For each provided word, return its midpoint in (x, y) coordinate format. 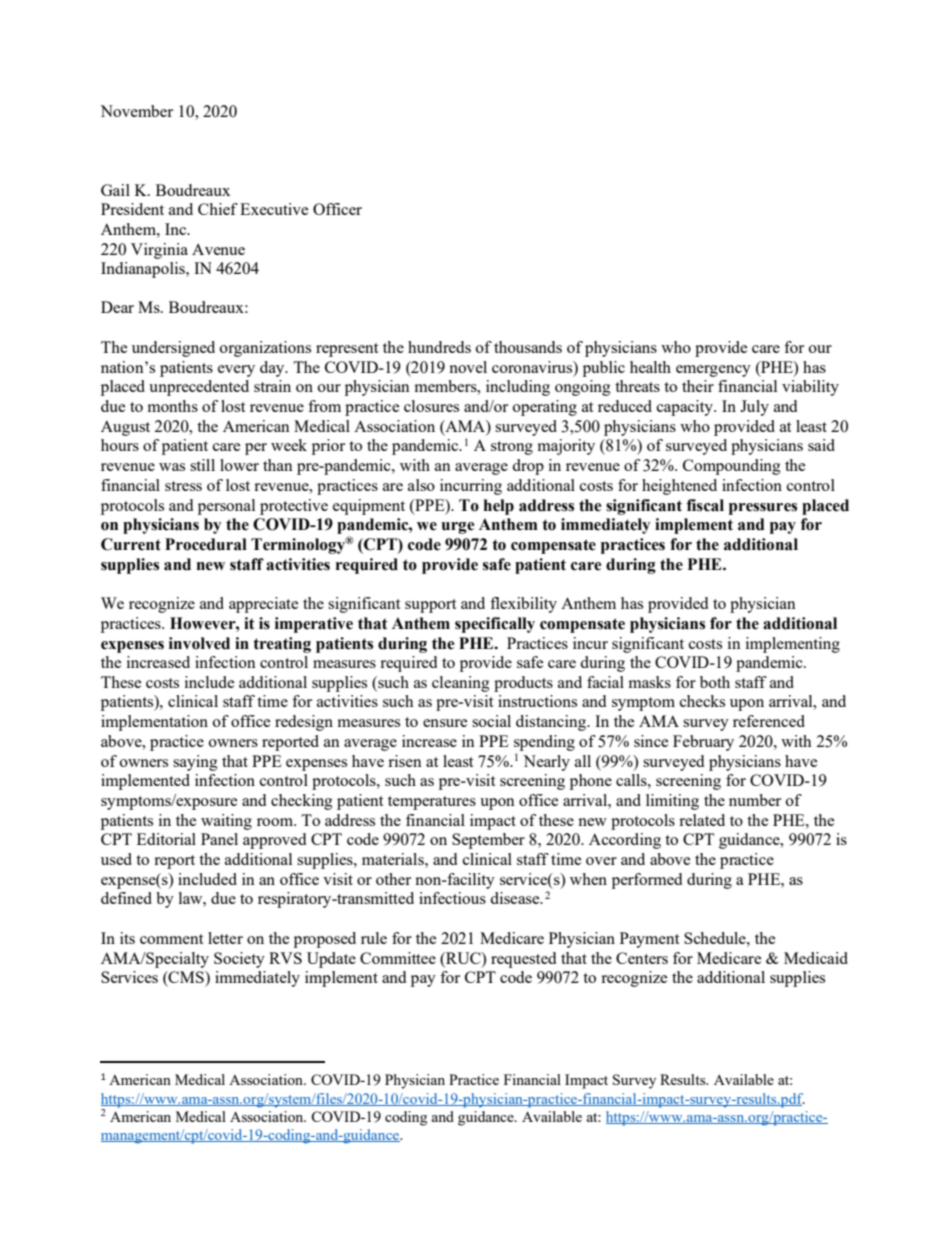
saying (195, 763)
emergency (713, 371)
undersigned (173, 349)
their (698, 386)
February (703, 743)
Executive (274, 209)
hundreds (439, 347)
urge (457, 528)
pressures (763, 509)
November (136, 111)
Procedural (206, 544)
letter (225, 938)
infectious (452, 898)
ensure (445, 723)
